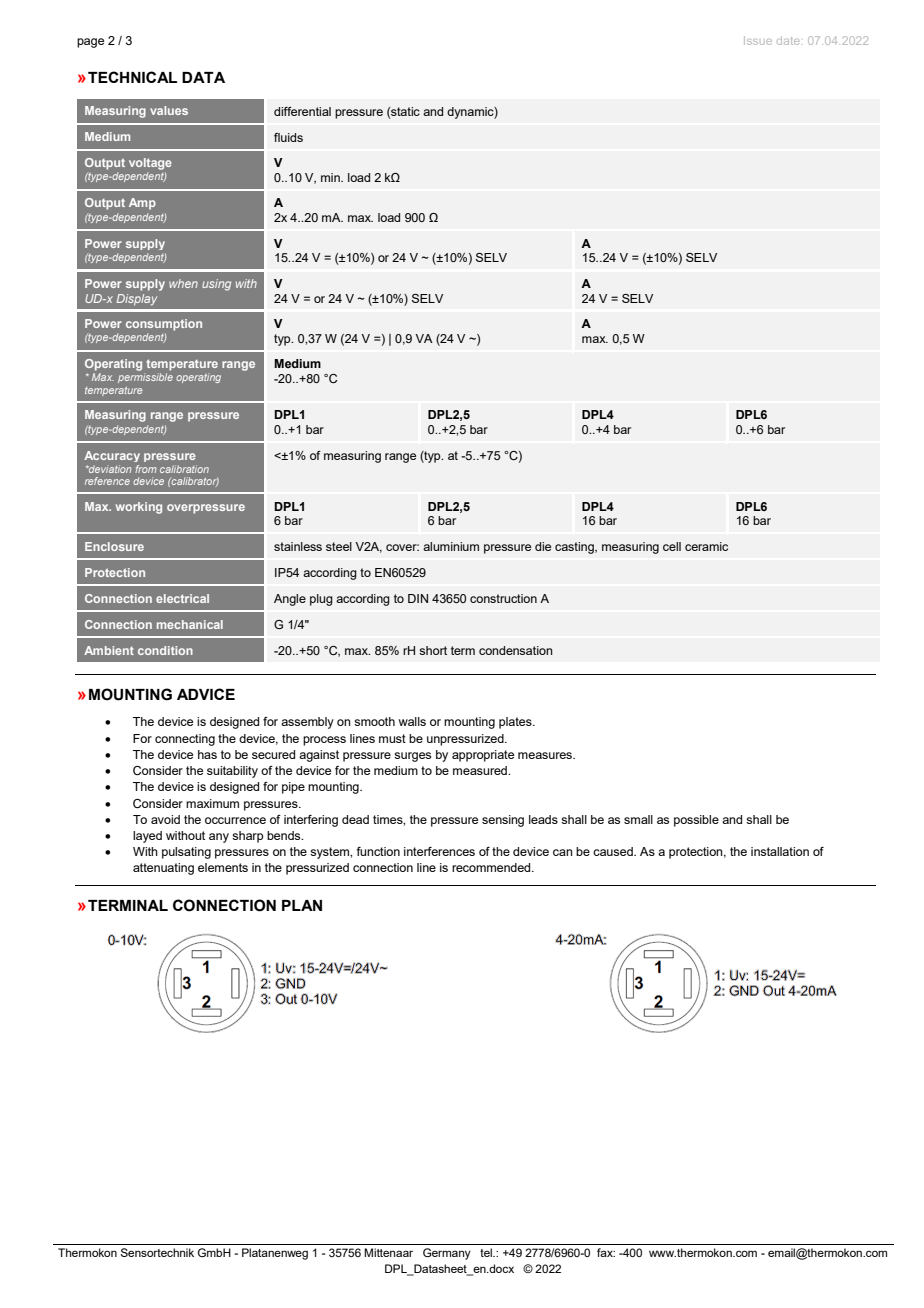 This document has width=924, height=1308. Describe the element at coordinates (575, 548) in the document. I see `casting` at that location.
